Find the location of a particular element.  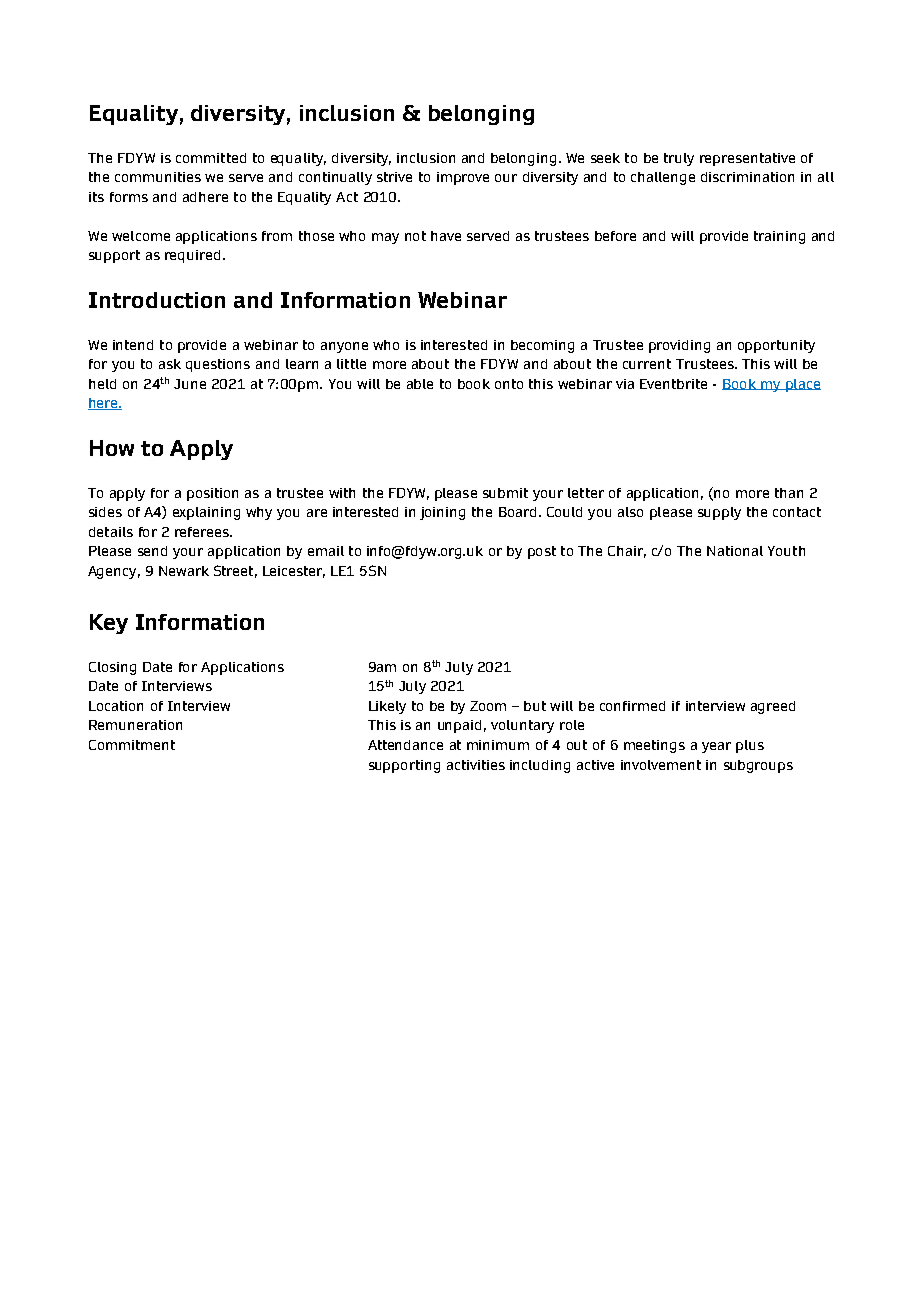

discrimination is located at coordinates (747, 177).
